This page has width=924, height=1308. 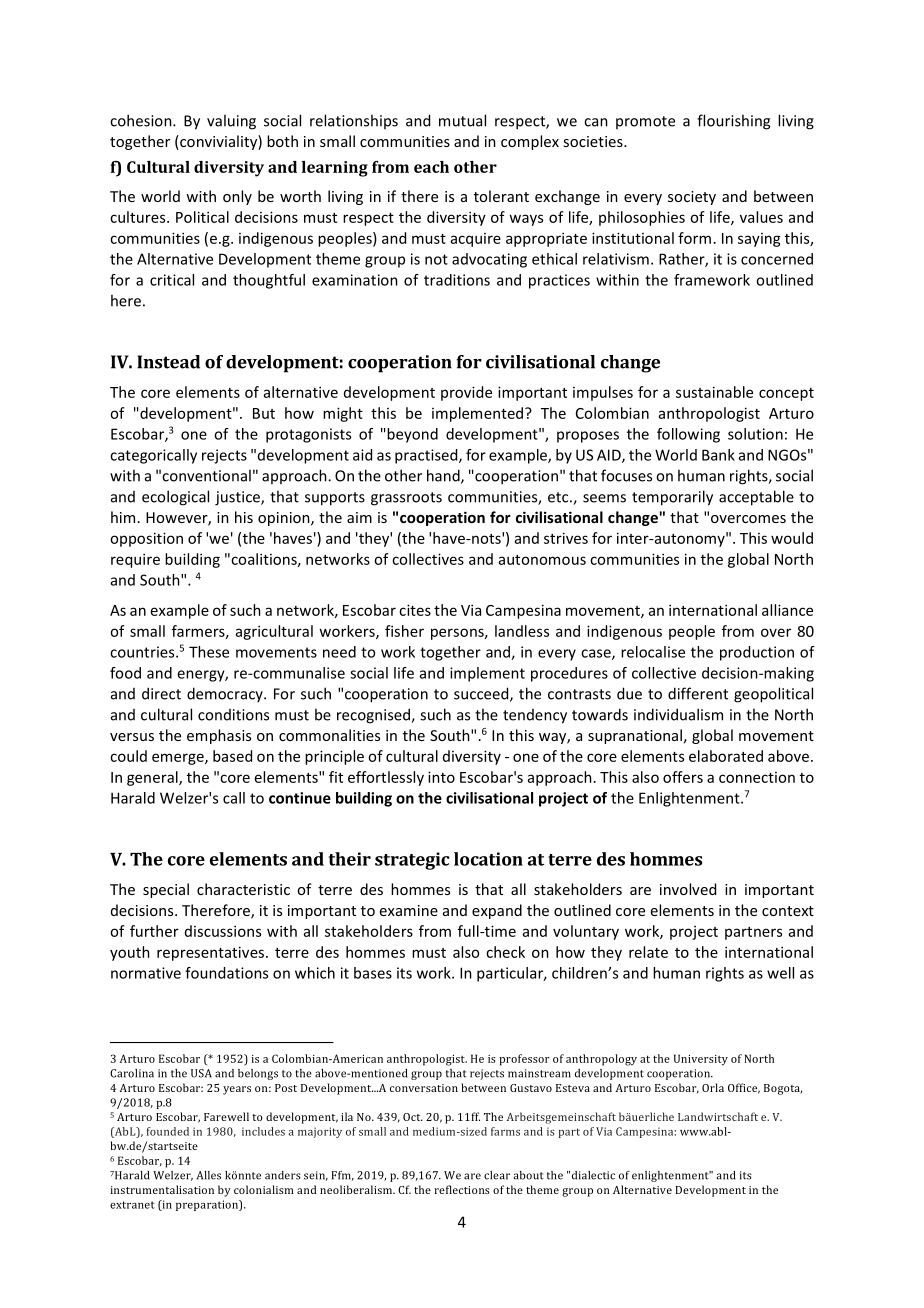 I want to click on These, so click(x=209, y=652).
